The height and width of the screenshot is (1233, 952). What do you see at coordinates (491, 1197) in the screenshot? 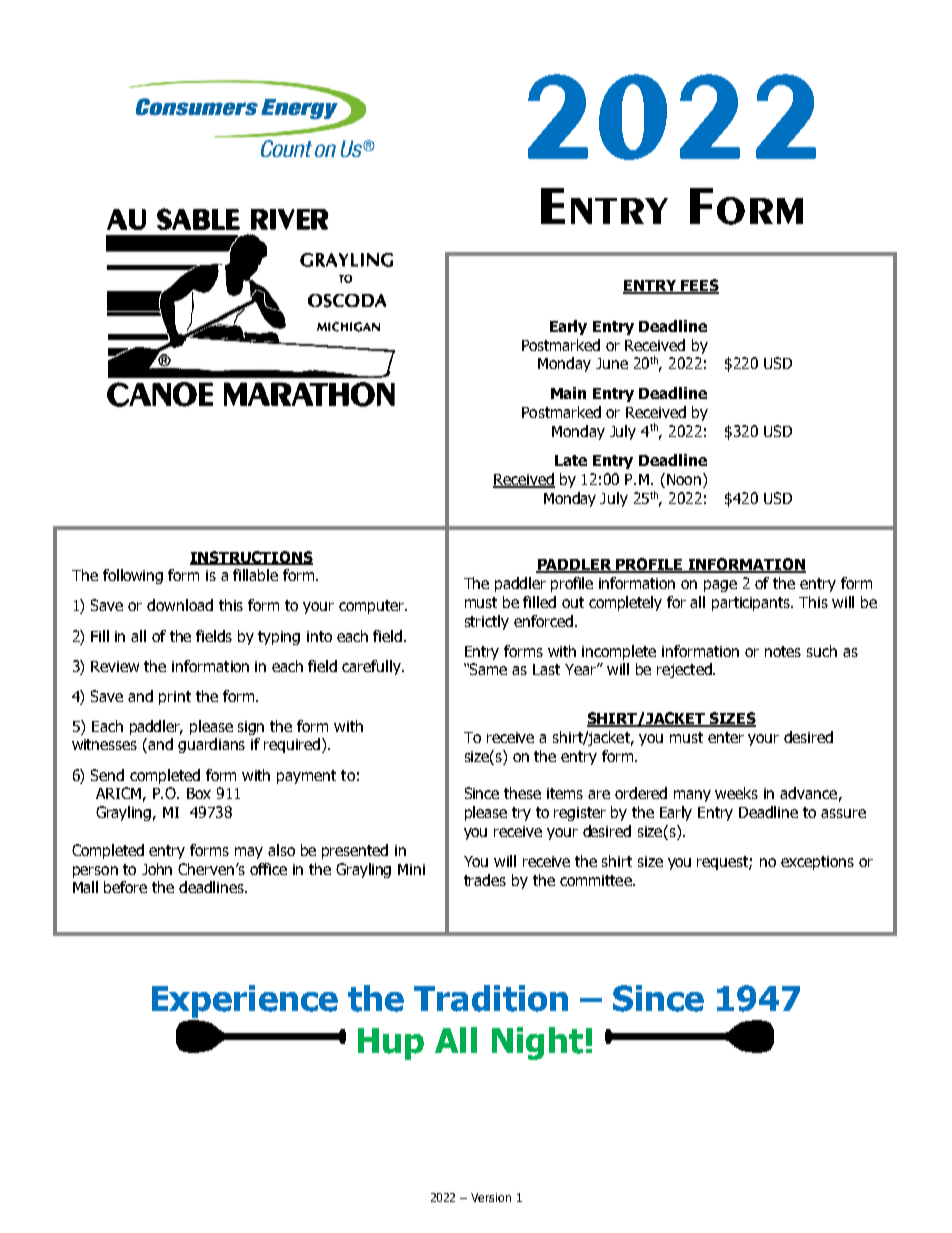
I see `Version` at bounding box center [491, 1197].
